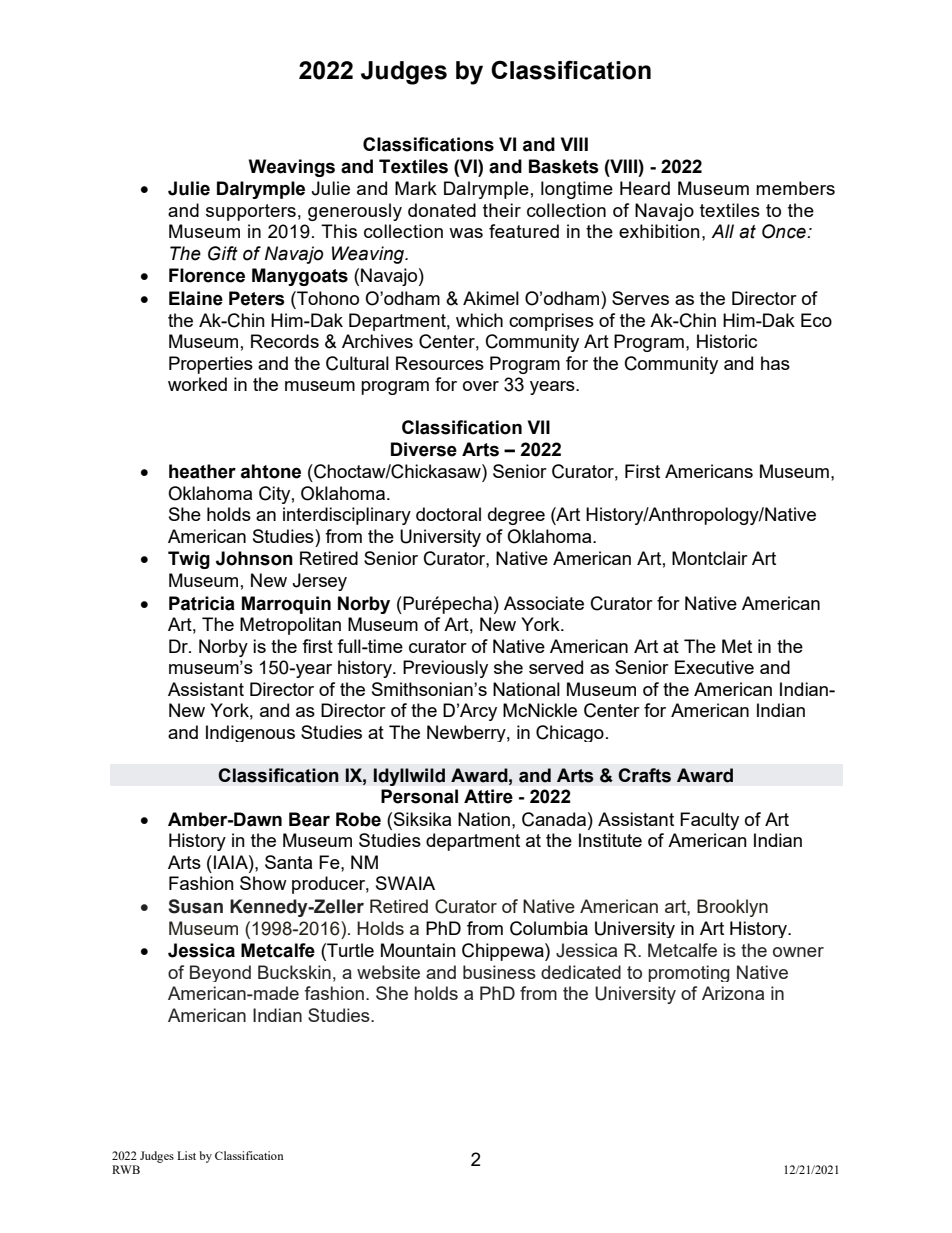 Image resolution: width=952 pixels, height=1233 pixels. What do you see at coordinates (722, 231) in the image?
I see `All` at bounding box center [722, 231].
